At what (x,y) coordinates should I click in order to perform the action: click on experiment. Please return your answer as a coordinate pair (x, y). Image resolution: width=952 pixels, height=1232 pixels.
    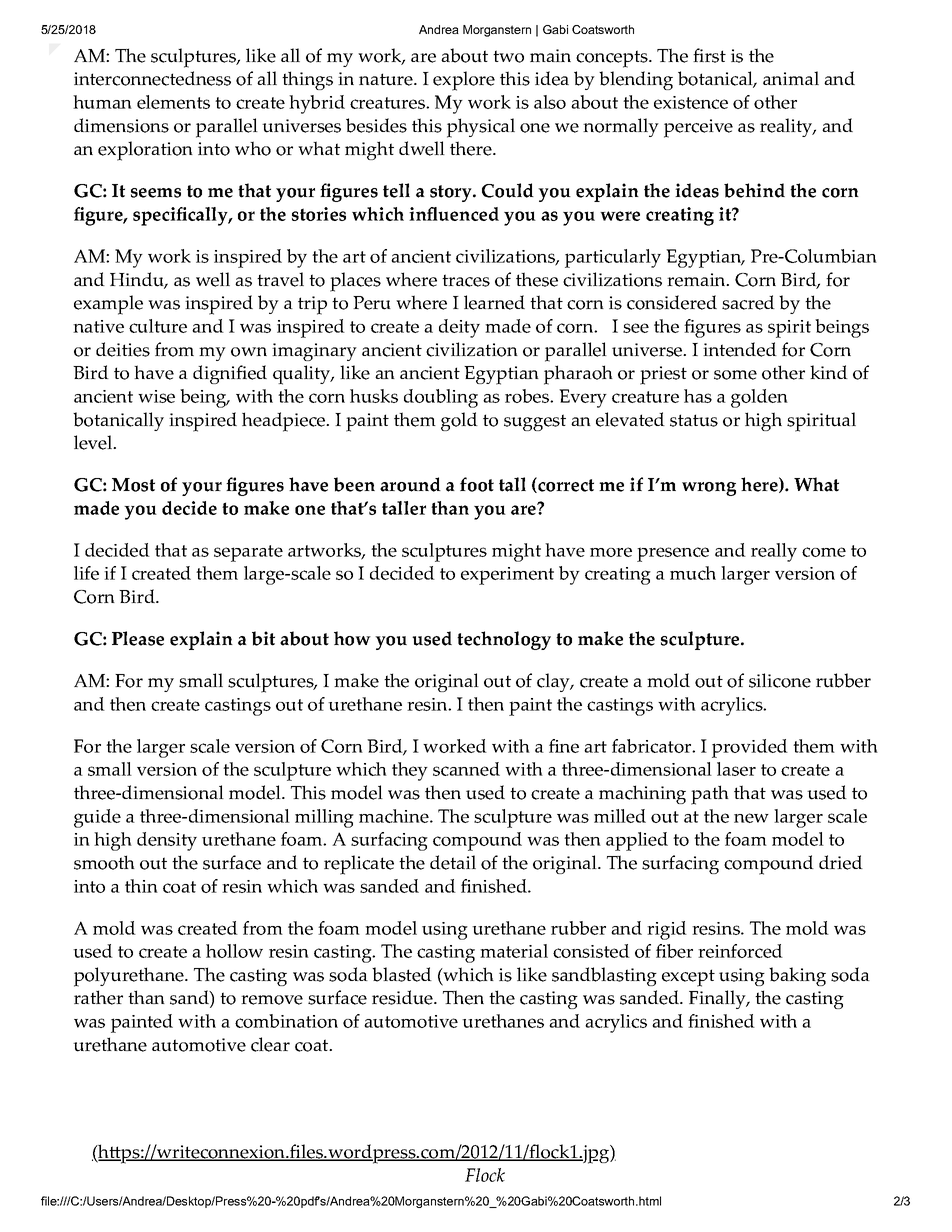
    Looking at the image, I should click on (507, 576).
